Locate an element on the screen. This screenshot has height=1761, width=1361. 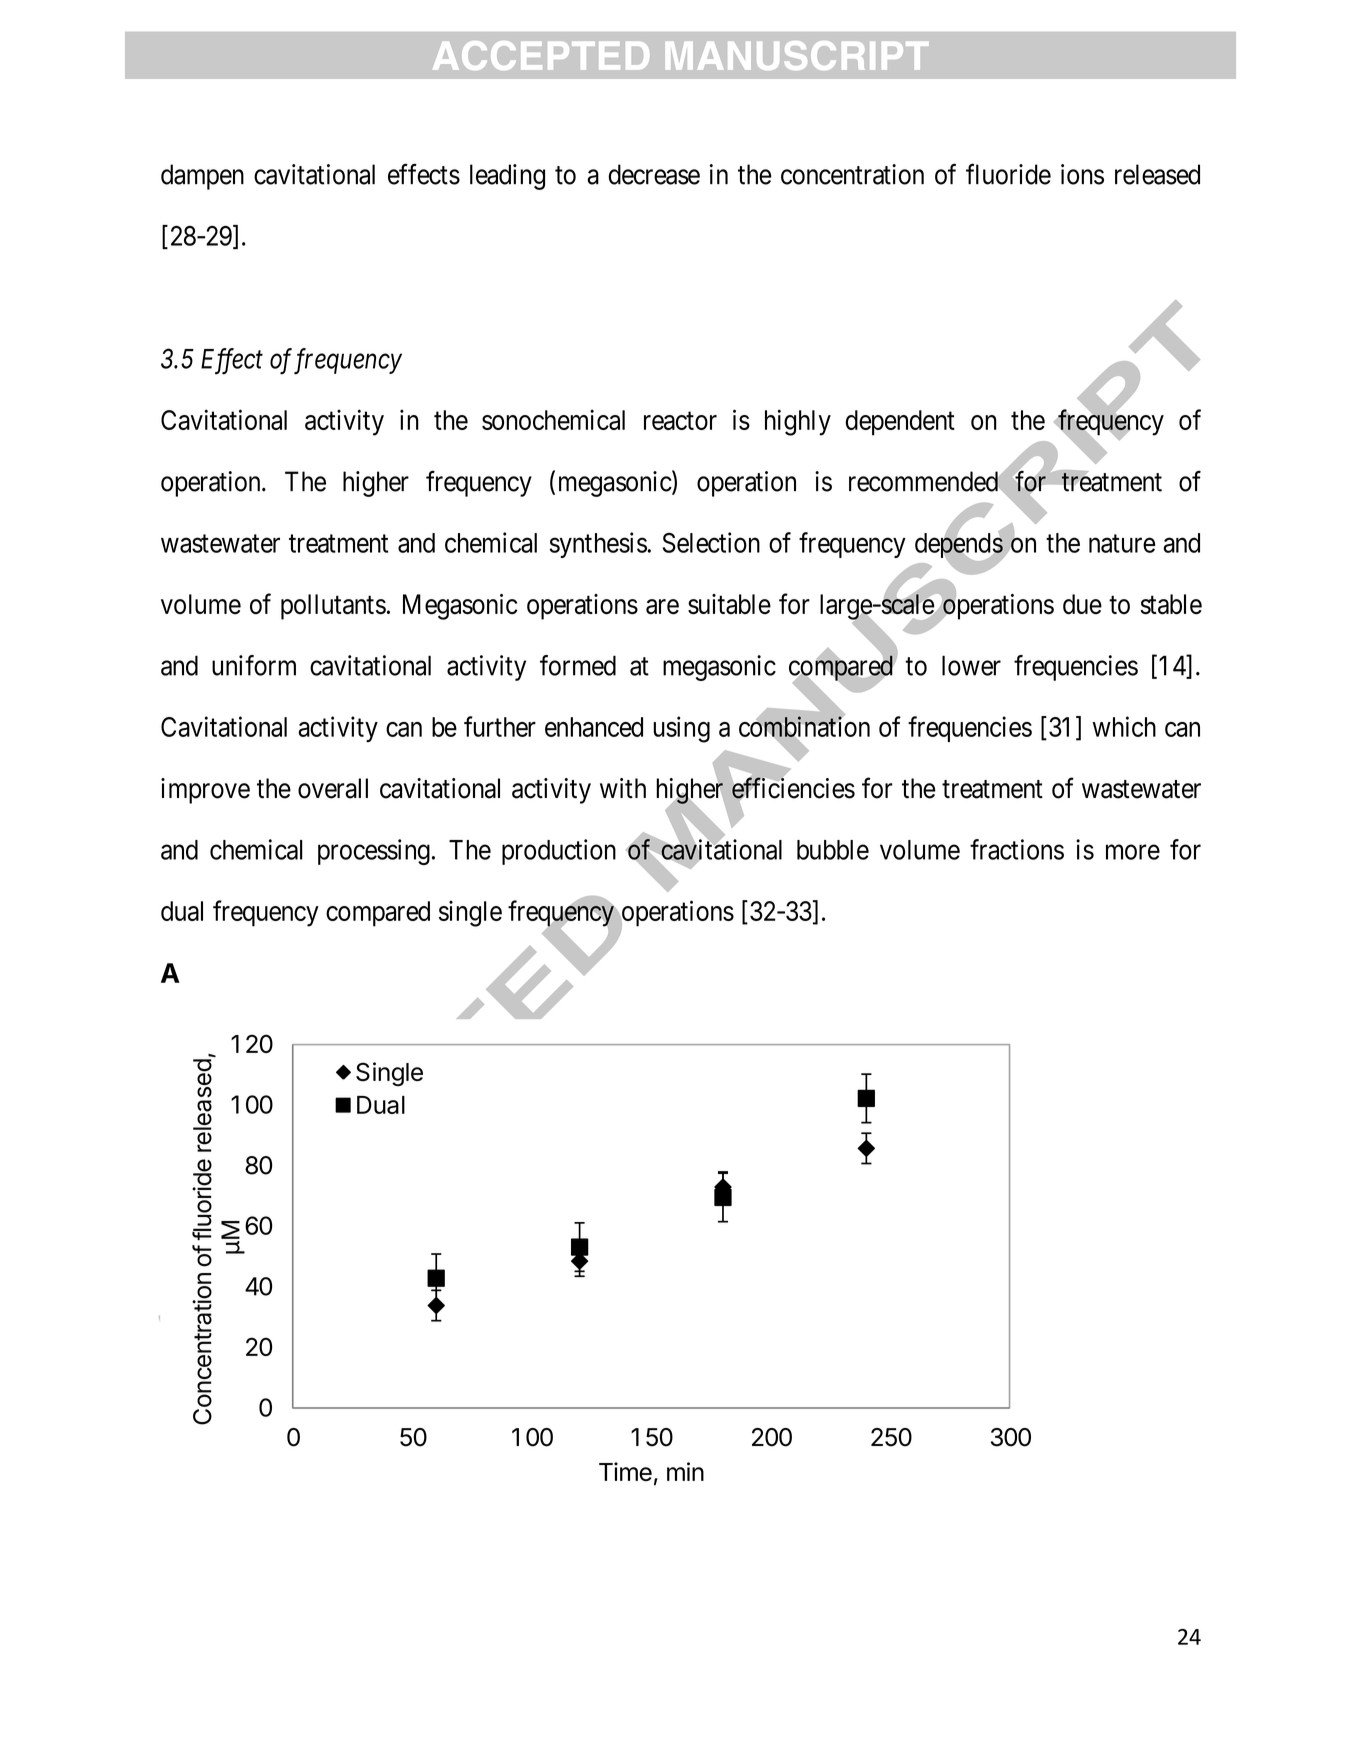
bubble is located at coordinates (833, 850).
